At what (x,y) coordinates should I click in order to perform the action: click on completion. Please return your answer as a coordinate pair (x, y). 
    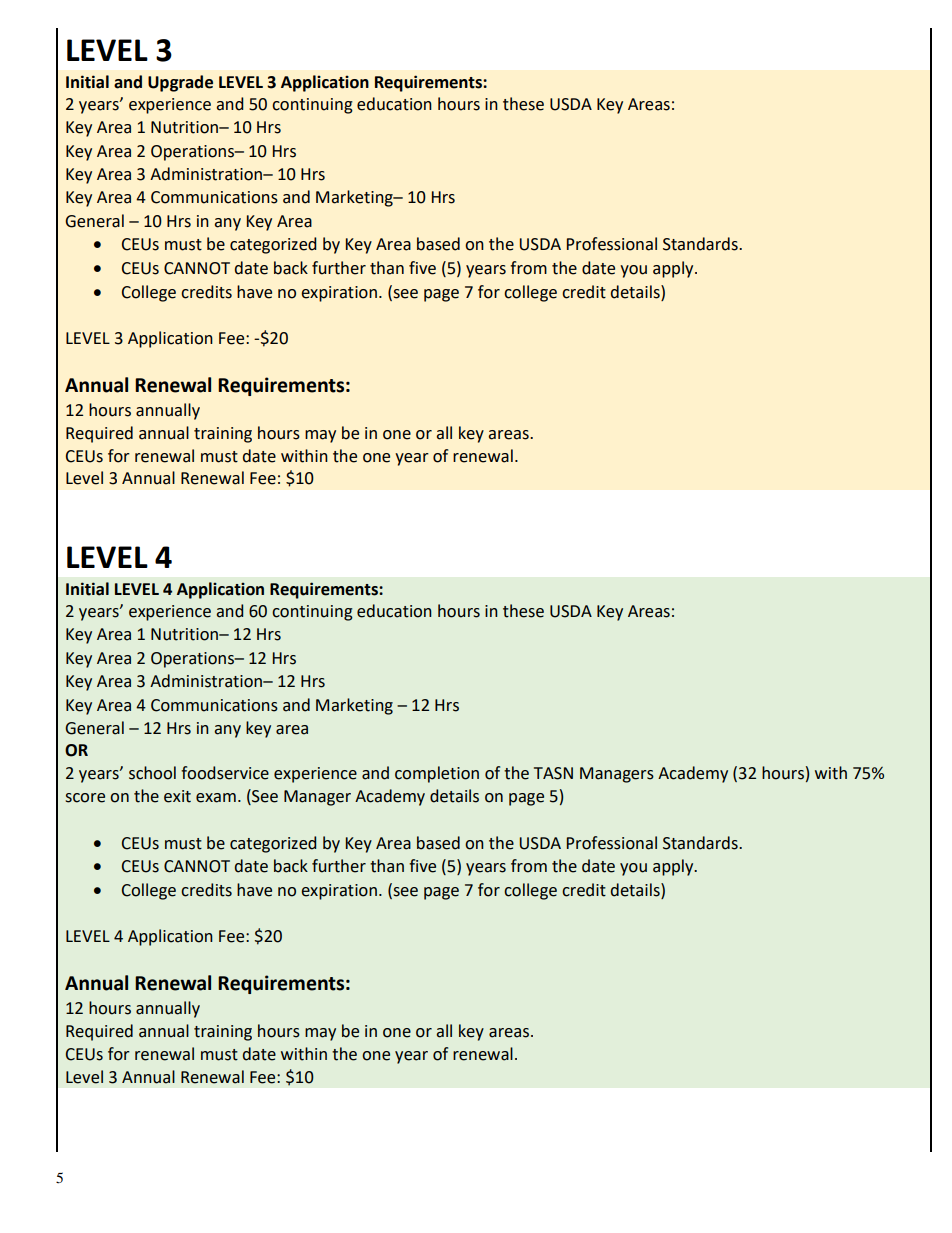
    Looking at the image, I should click on (437, 774).
